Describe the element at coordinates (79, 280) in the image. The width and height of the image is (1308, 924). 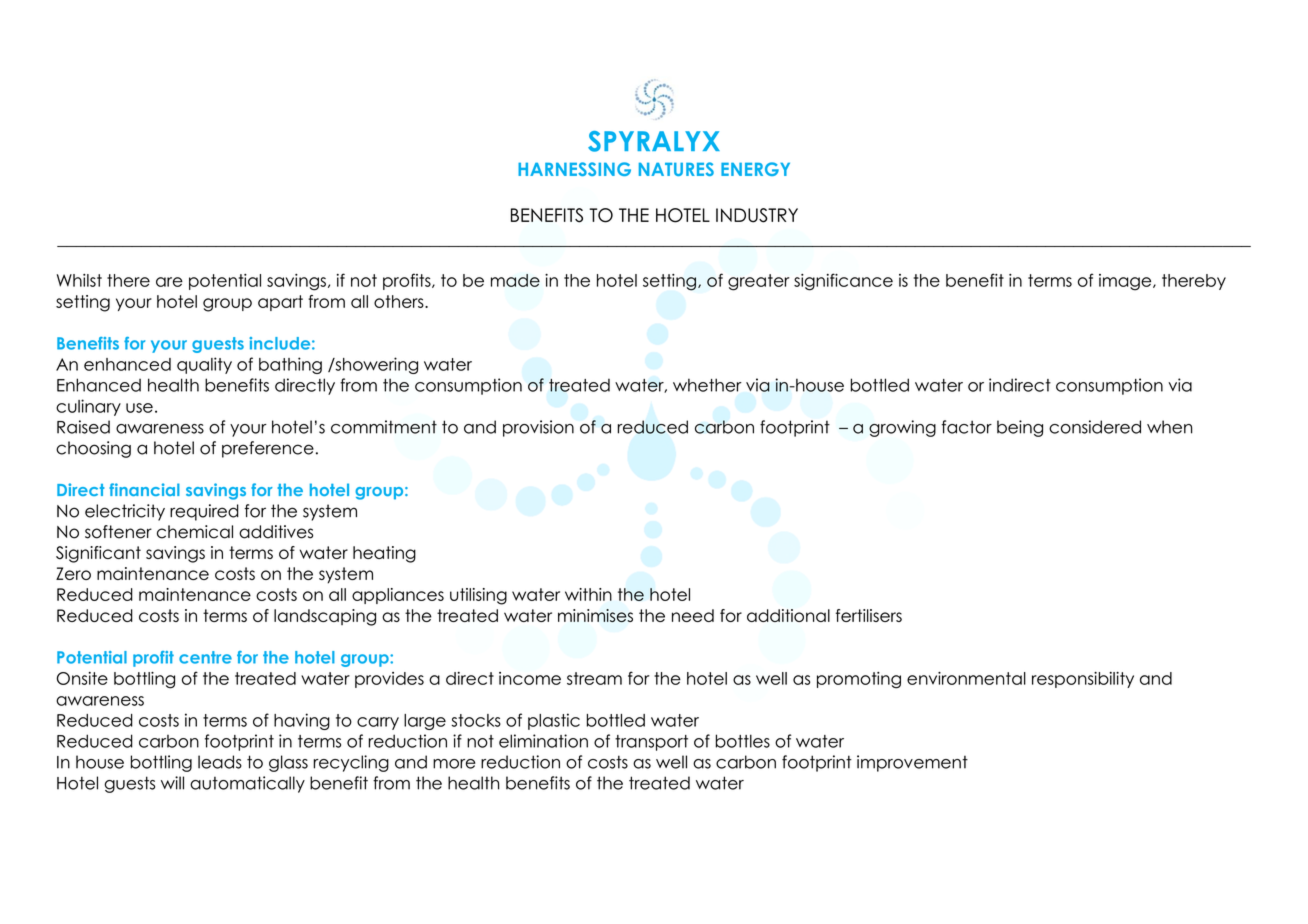
I see `Whilst` at that location.
